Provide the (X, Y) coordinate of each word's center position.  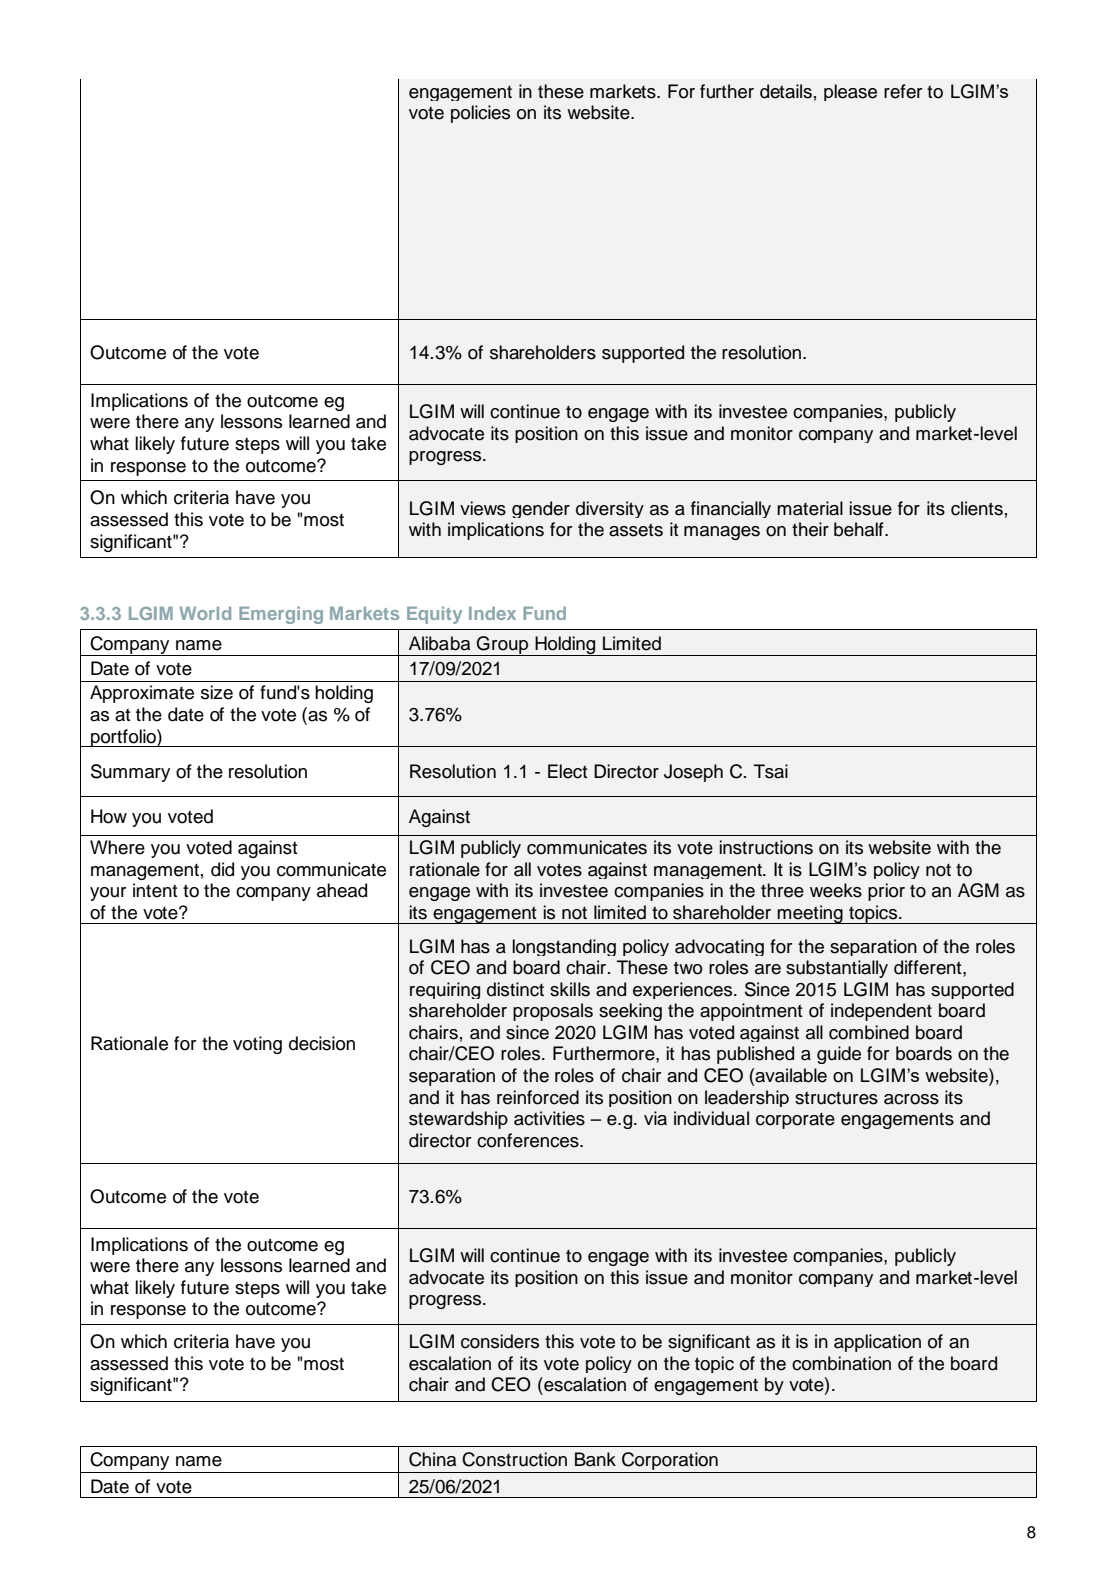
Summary (130, 773)
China (432, 1459)
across (911, 1099)
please (850, 92)
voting (257, 1045)
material (810, 508)
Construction (514, 1459)
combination (841, 1363)
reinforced (538, 1097)
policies (480, 114)
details (786, 91)
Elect (568, 771)
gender (541, 509)
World (205, 613)
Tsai (771, 771)
